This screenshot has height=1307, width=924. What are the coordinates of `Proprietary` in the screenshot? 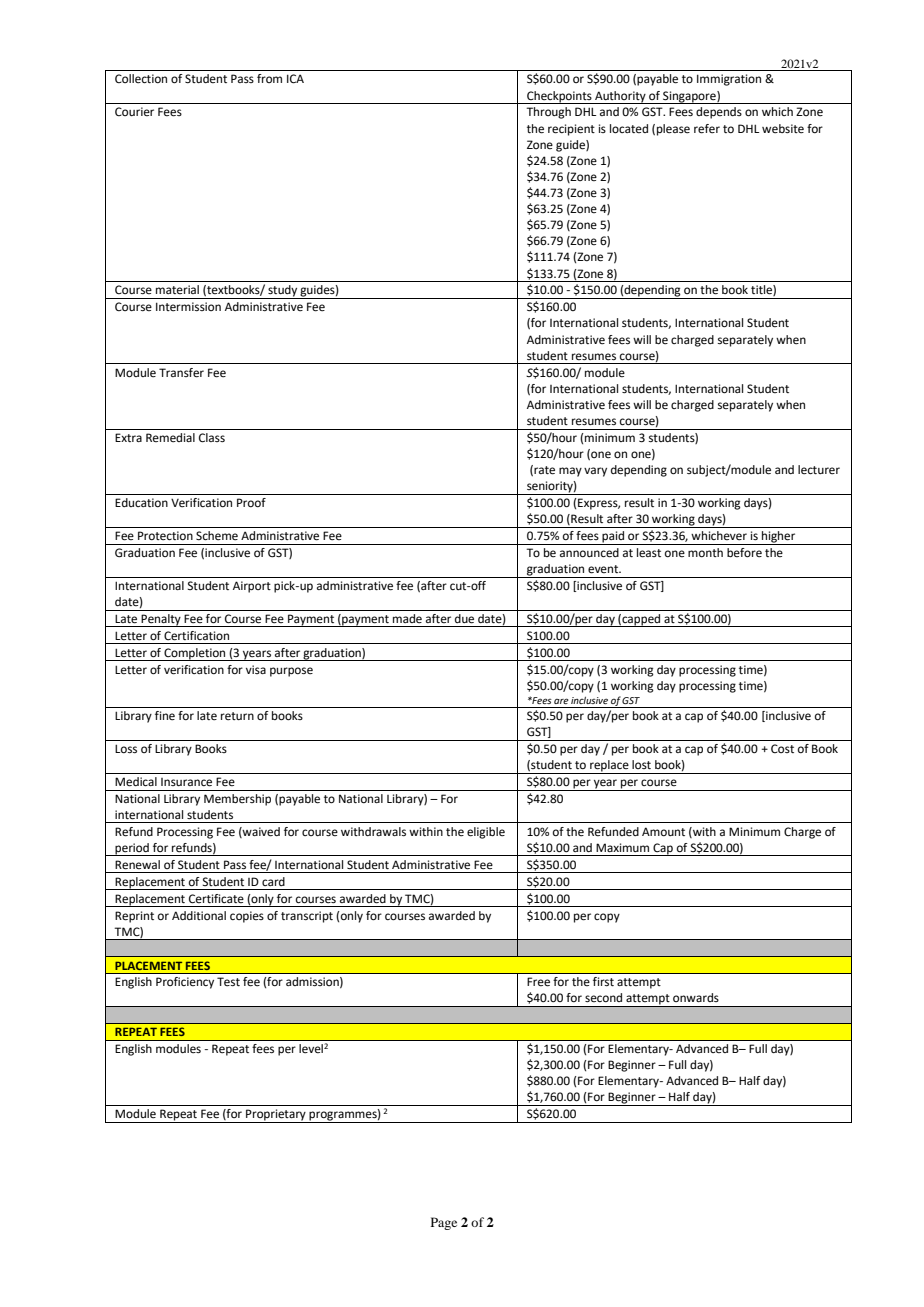 It's located at (276, 1116).
